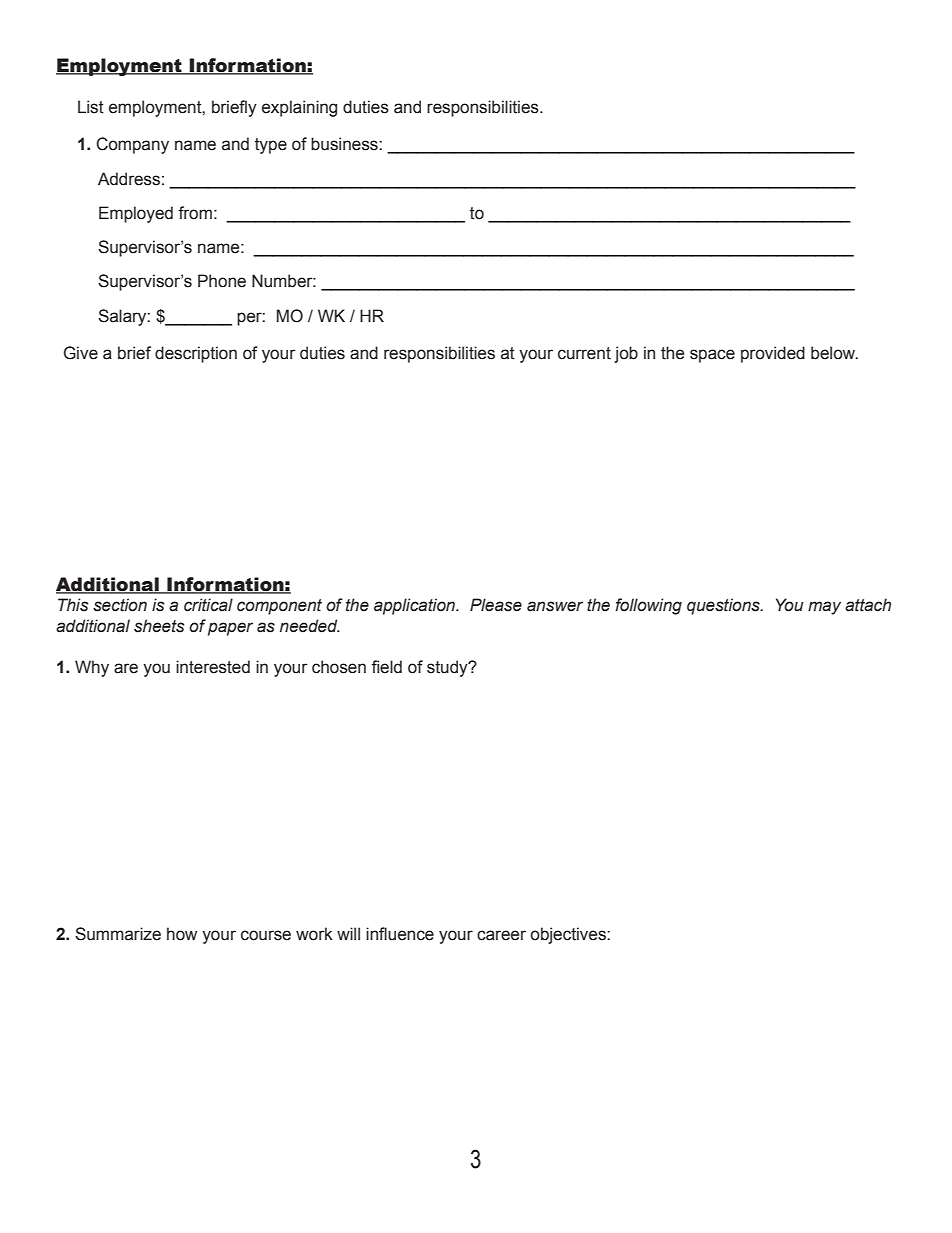  Describe the element at coordinates (345, 144) in the screenshot. I see `business` at that location.
